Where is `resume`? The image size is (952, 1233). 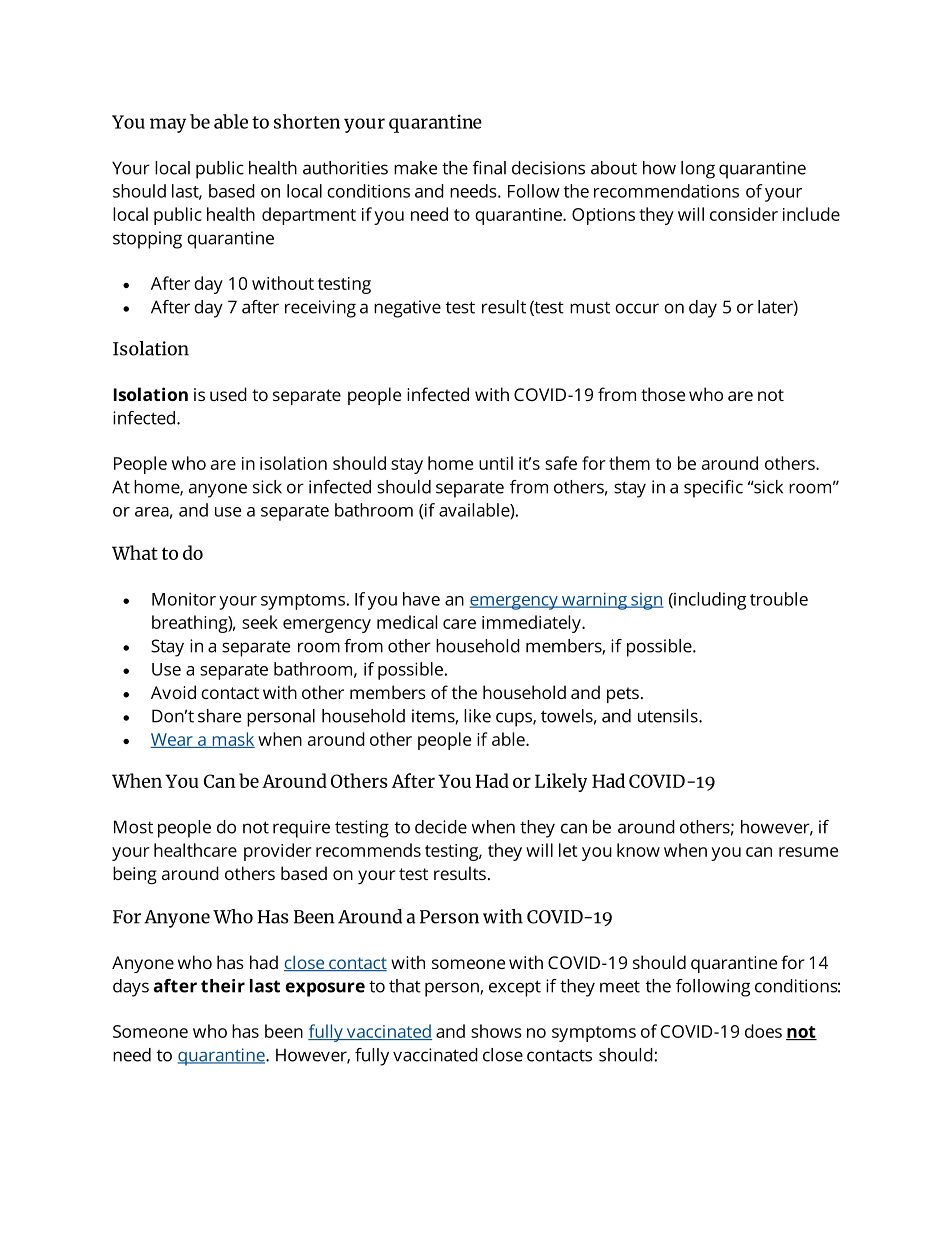 resume is located at coordinates (808, 852).
